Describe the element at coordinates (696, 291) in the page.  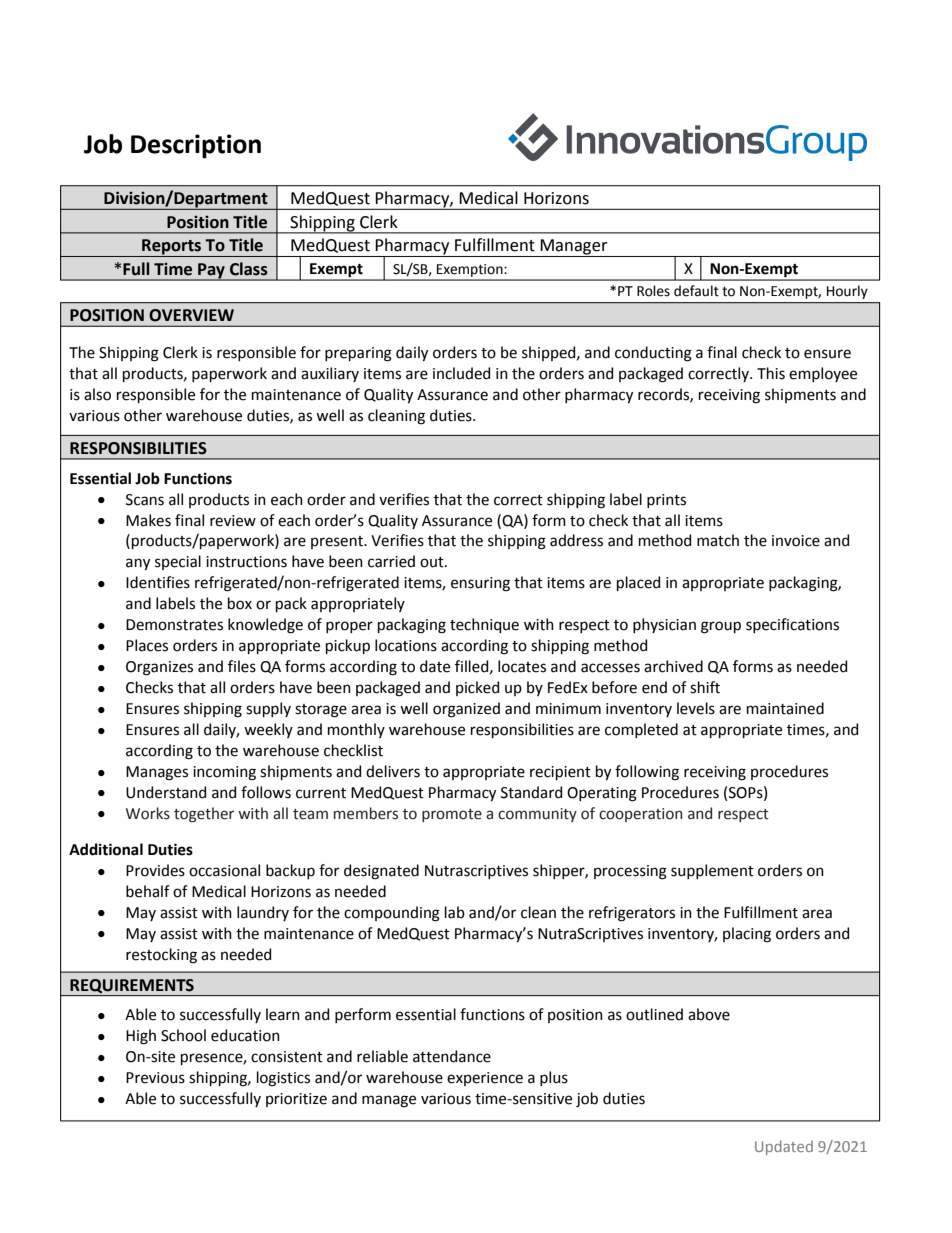
I see `default` at that location.
